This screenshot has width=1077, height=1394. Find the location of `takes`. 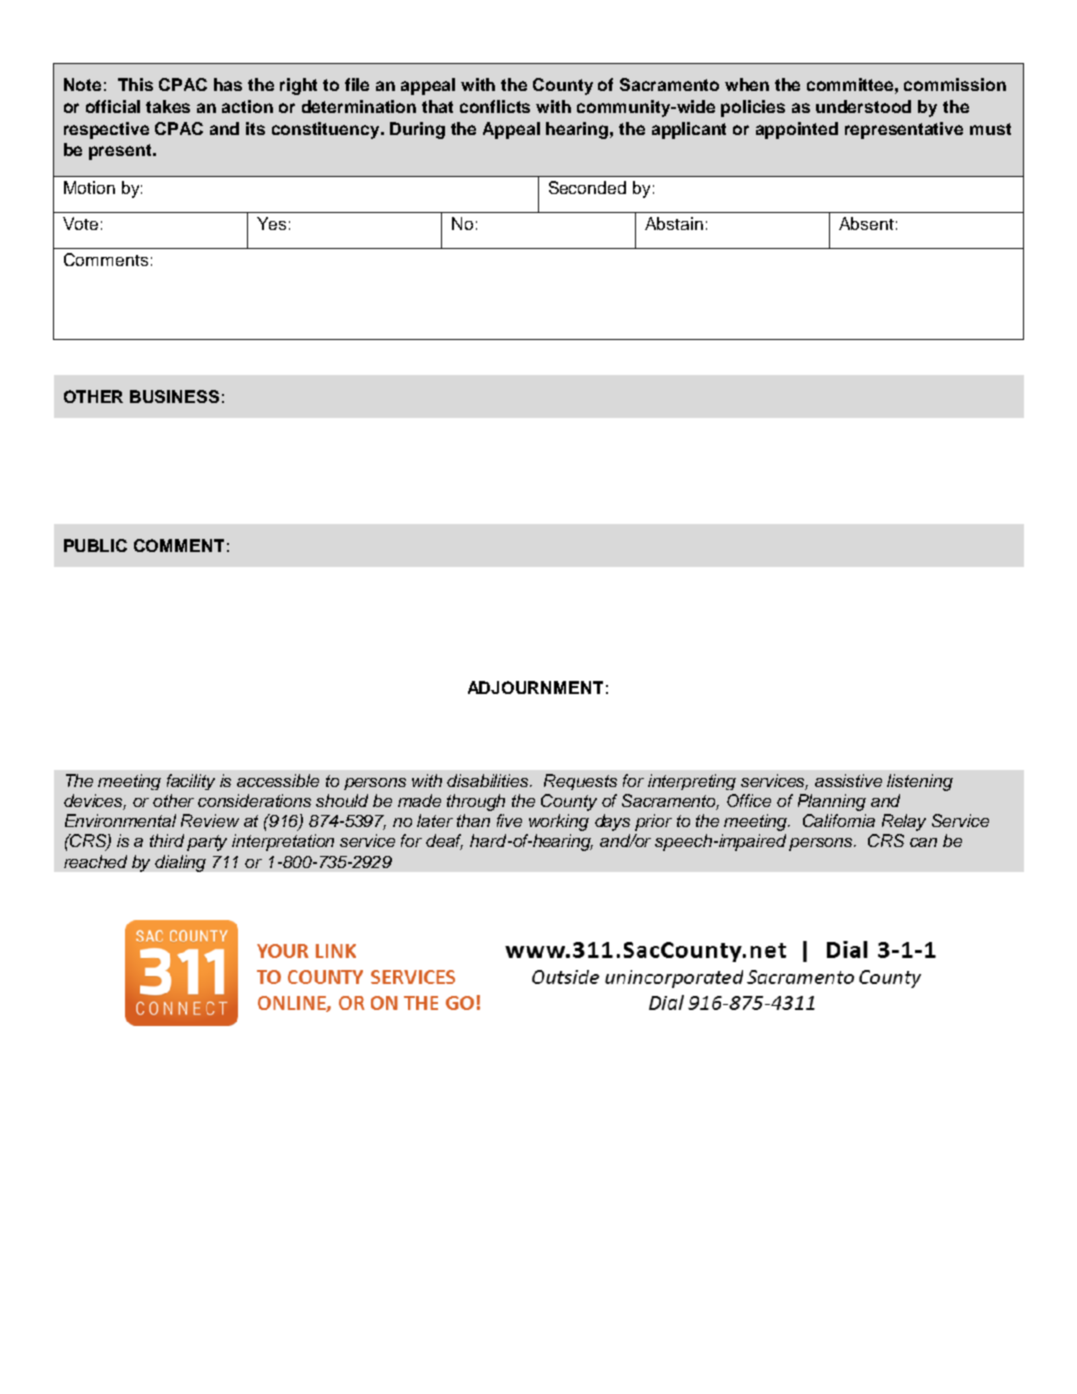

takes is located at coordinates (168, 106).
